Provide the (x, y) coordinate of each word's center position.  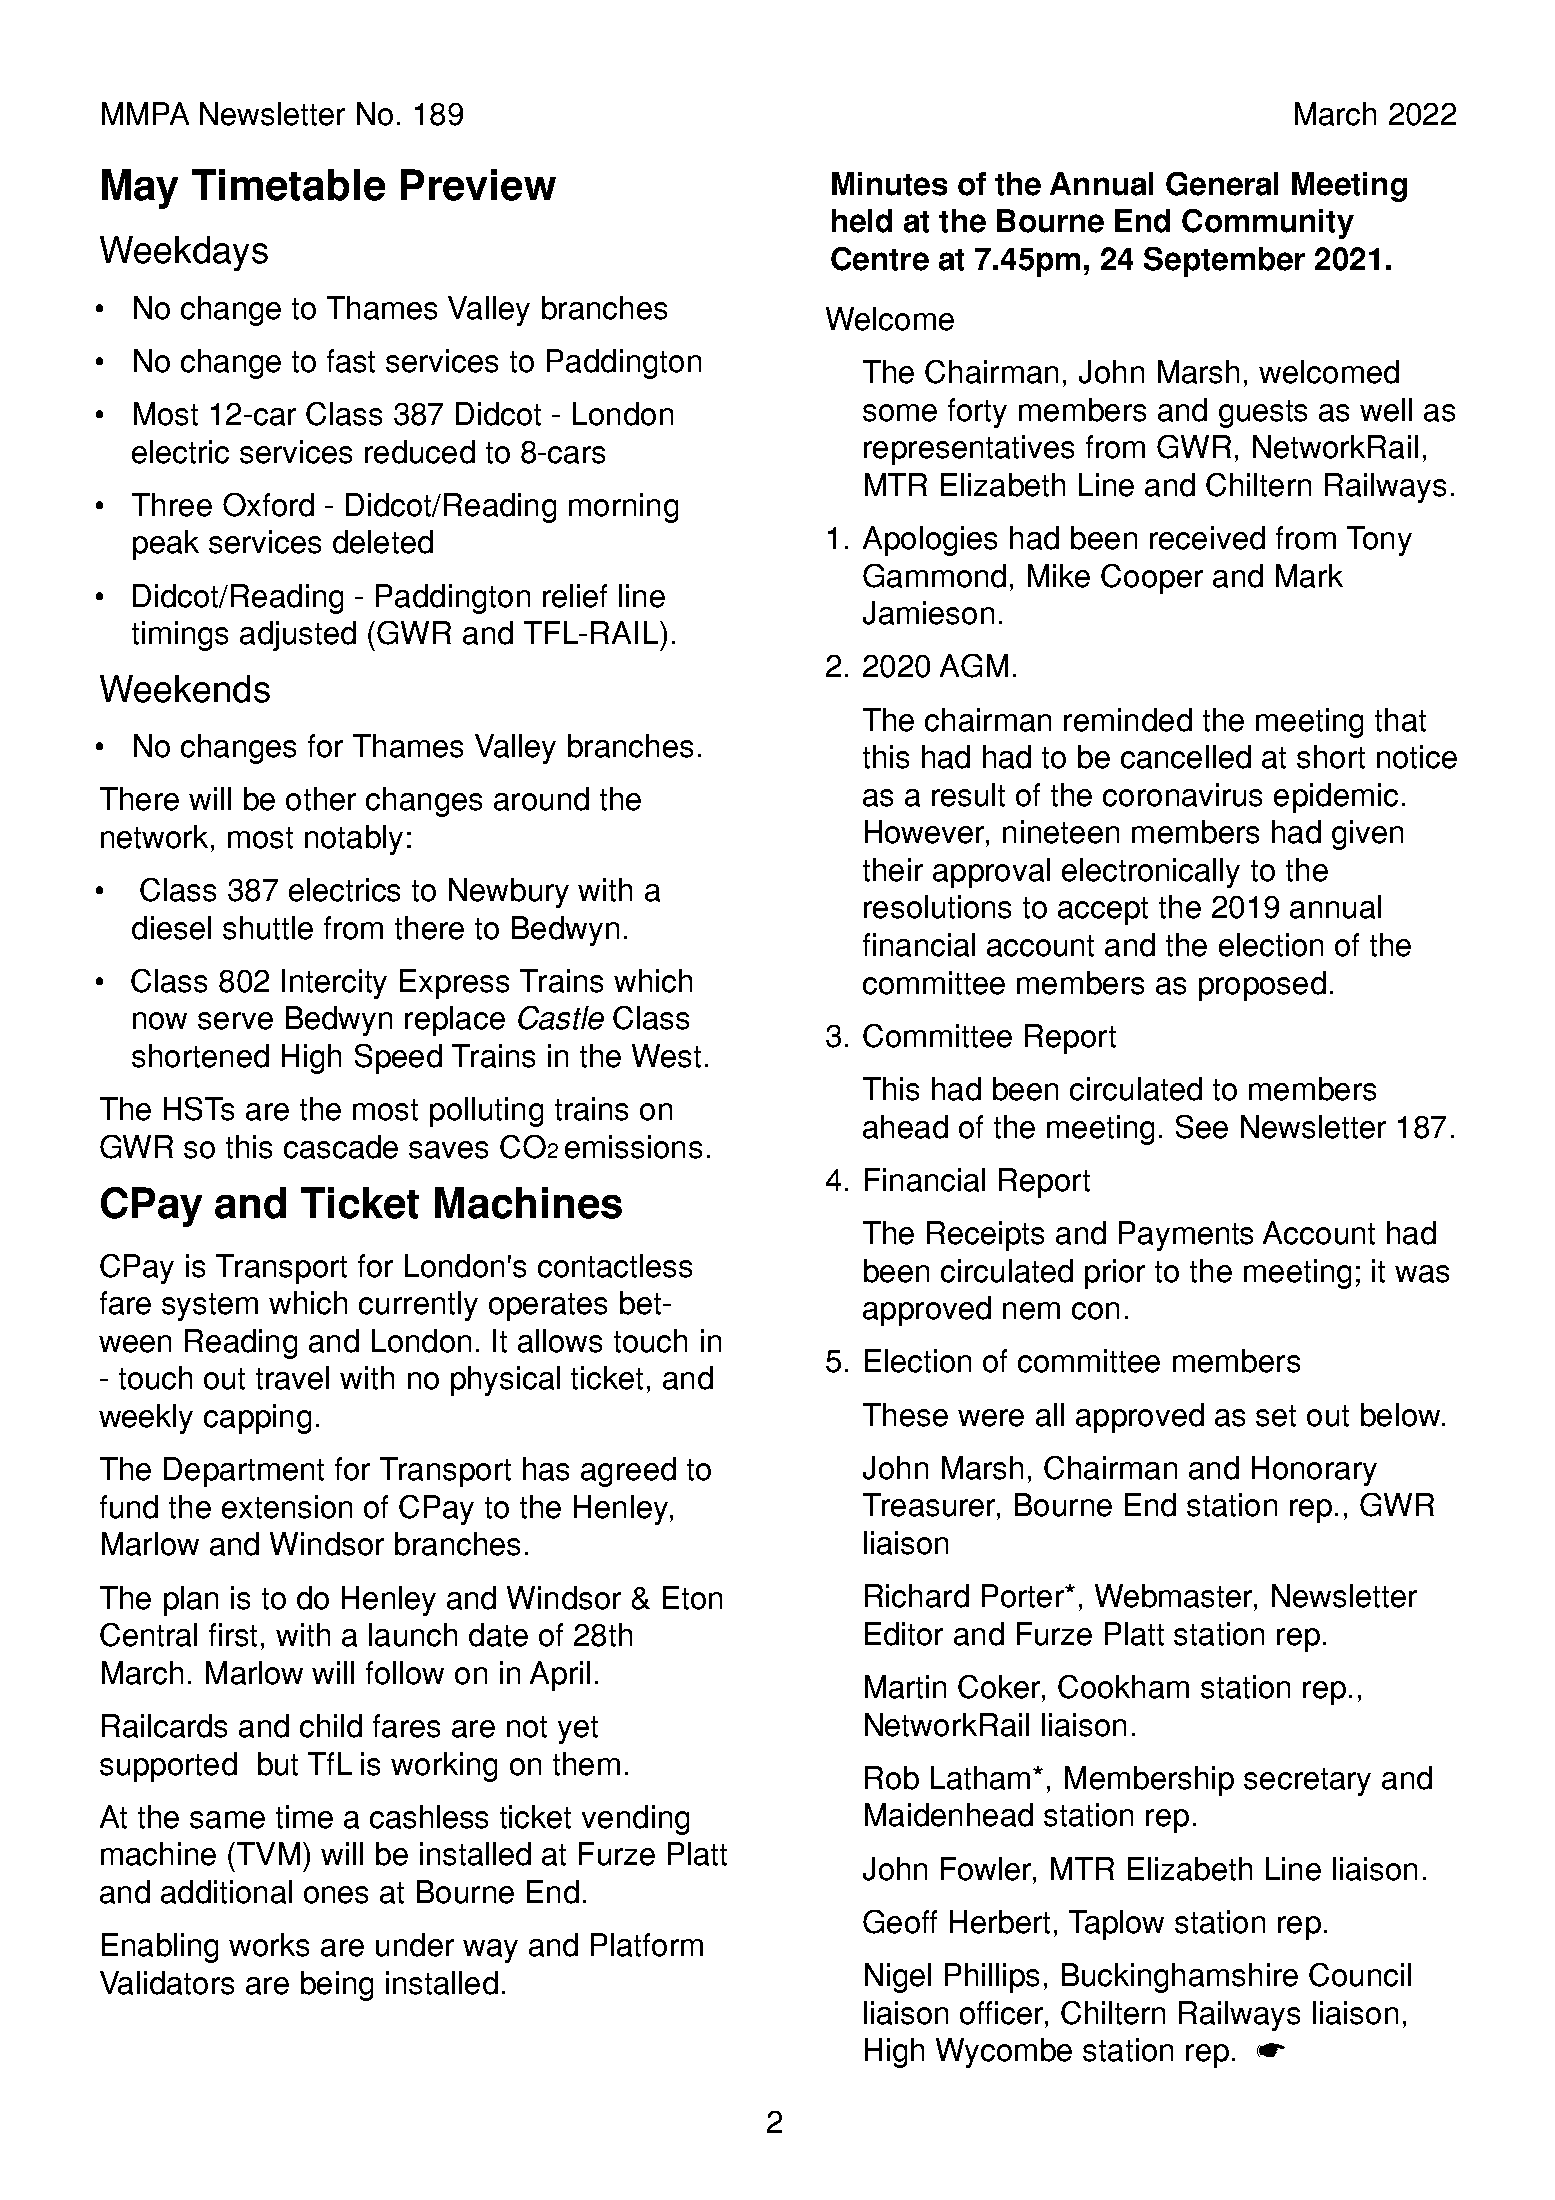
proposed (1262, 986)
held (862, 221)
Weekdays (184, 253)
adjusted (298, 636)
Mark (1309, 576)
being (337, 1986)
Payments (1186, 1236)
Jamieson (928, 613)
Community (1268, 224)
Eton (692, 1598)
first (233, 1635)
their (893, 870)
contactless (615, 1266)
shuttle (268, 928)
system (210, 1307)
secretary (1307, 1782)
